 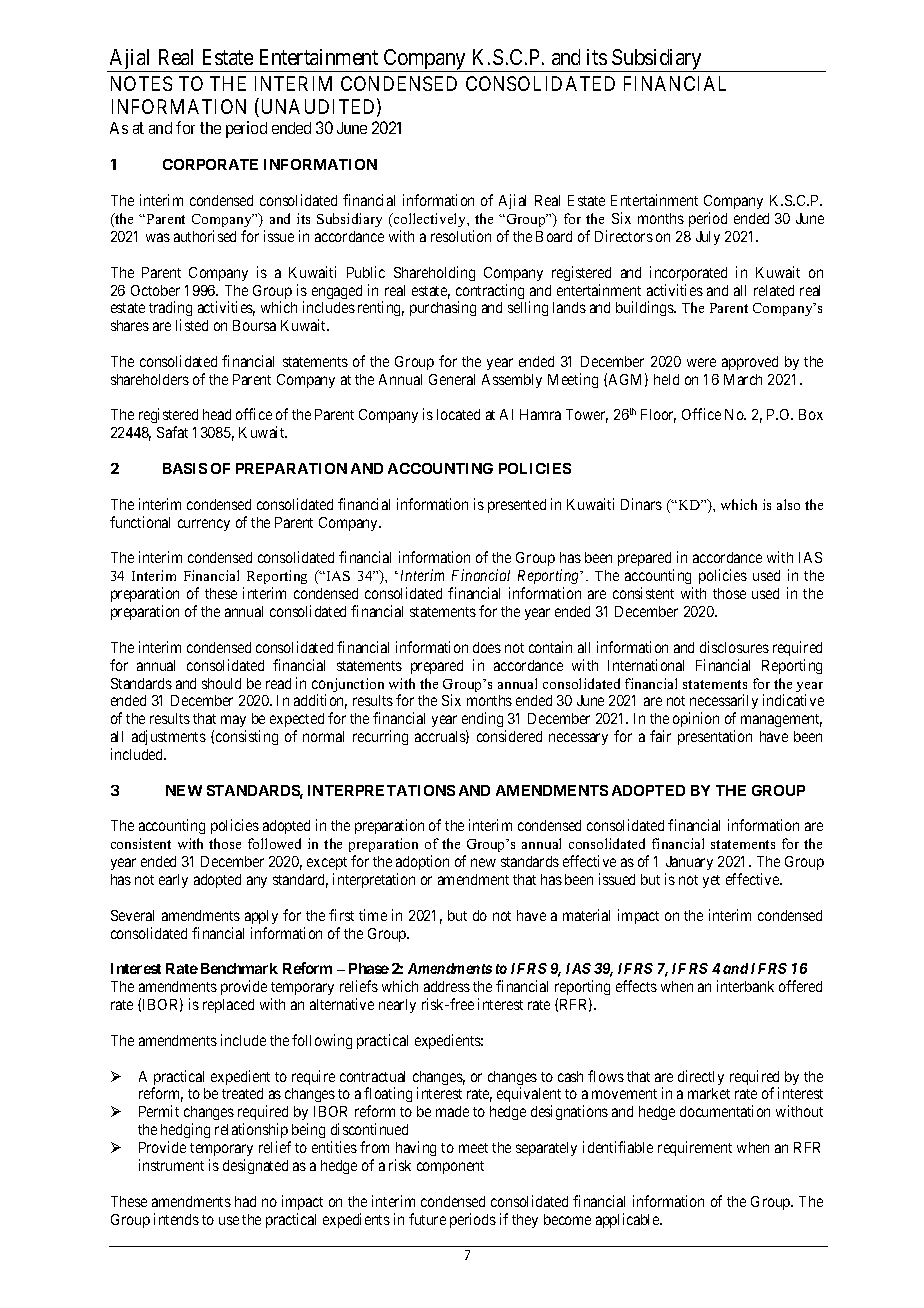 I want to click on documentation, so click(x=725, y=1111).
